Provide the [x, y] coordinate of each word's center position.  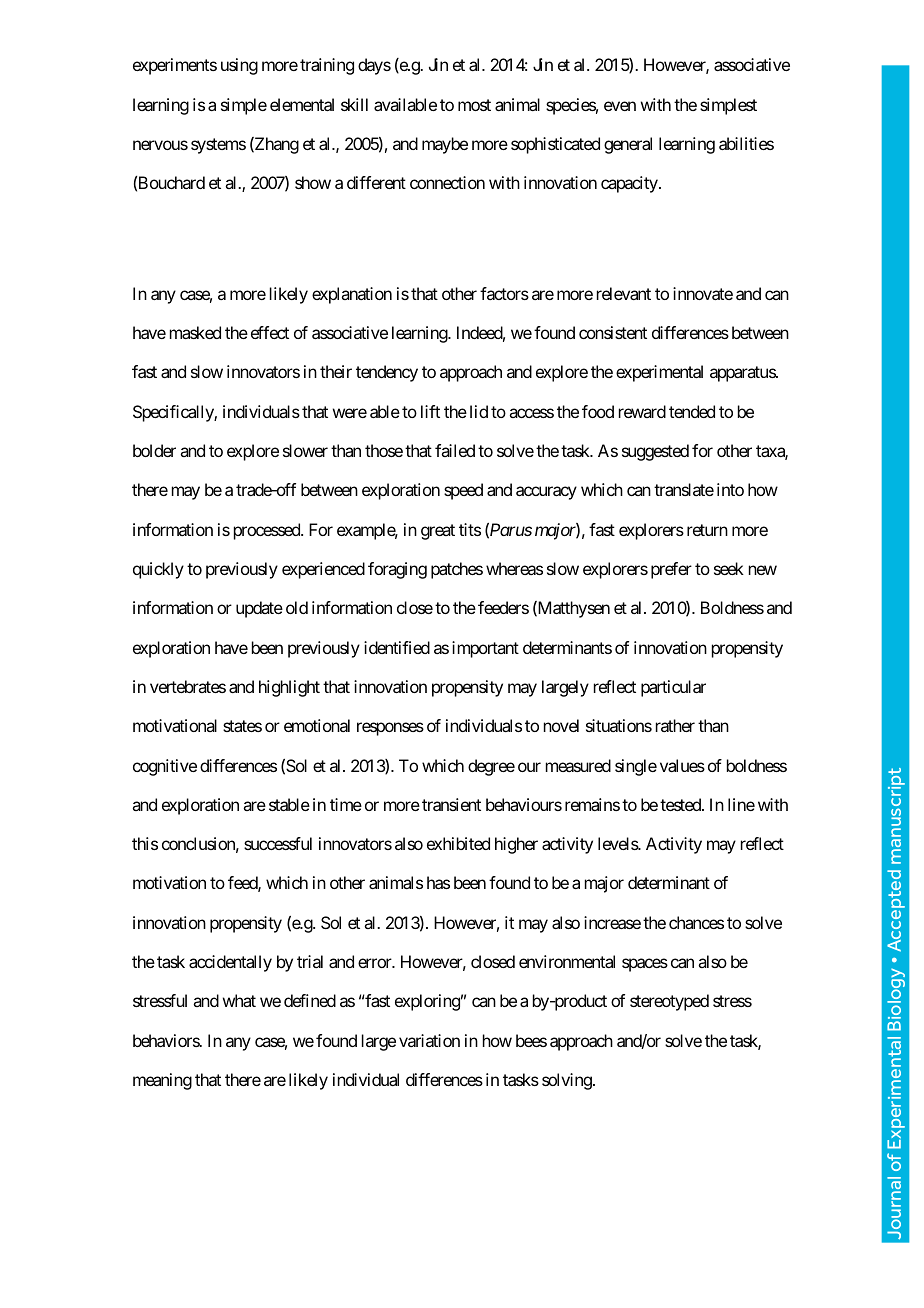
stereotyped [669, 1002]
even [620, 106]
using [239, 66]
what [239, 1000]
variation [429, 1040]
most [474, 105]
